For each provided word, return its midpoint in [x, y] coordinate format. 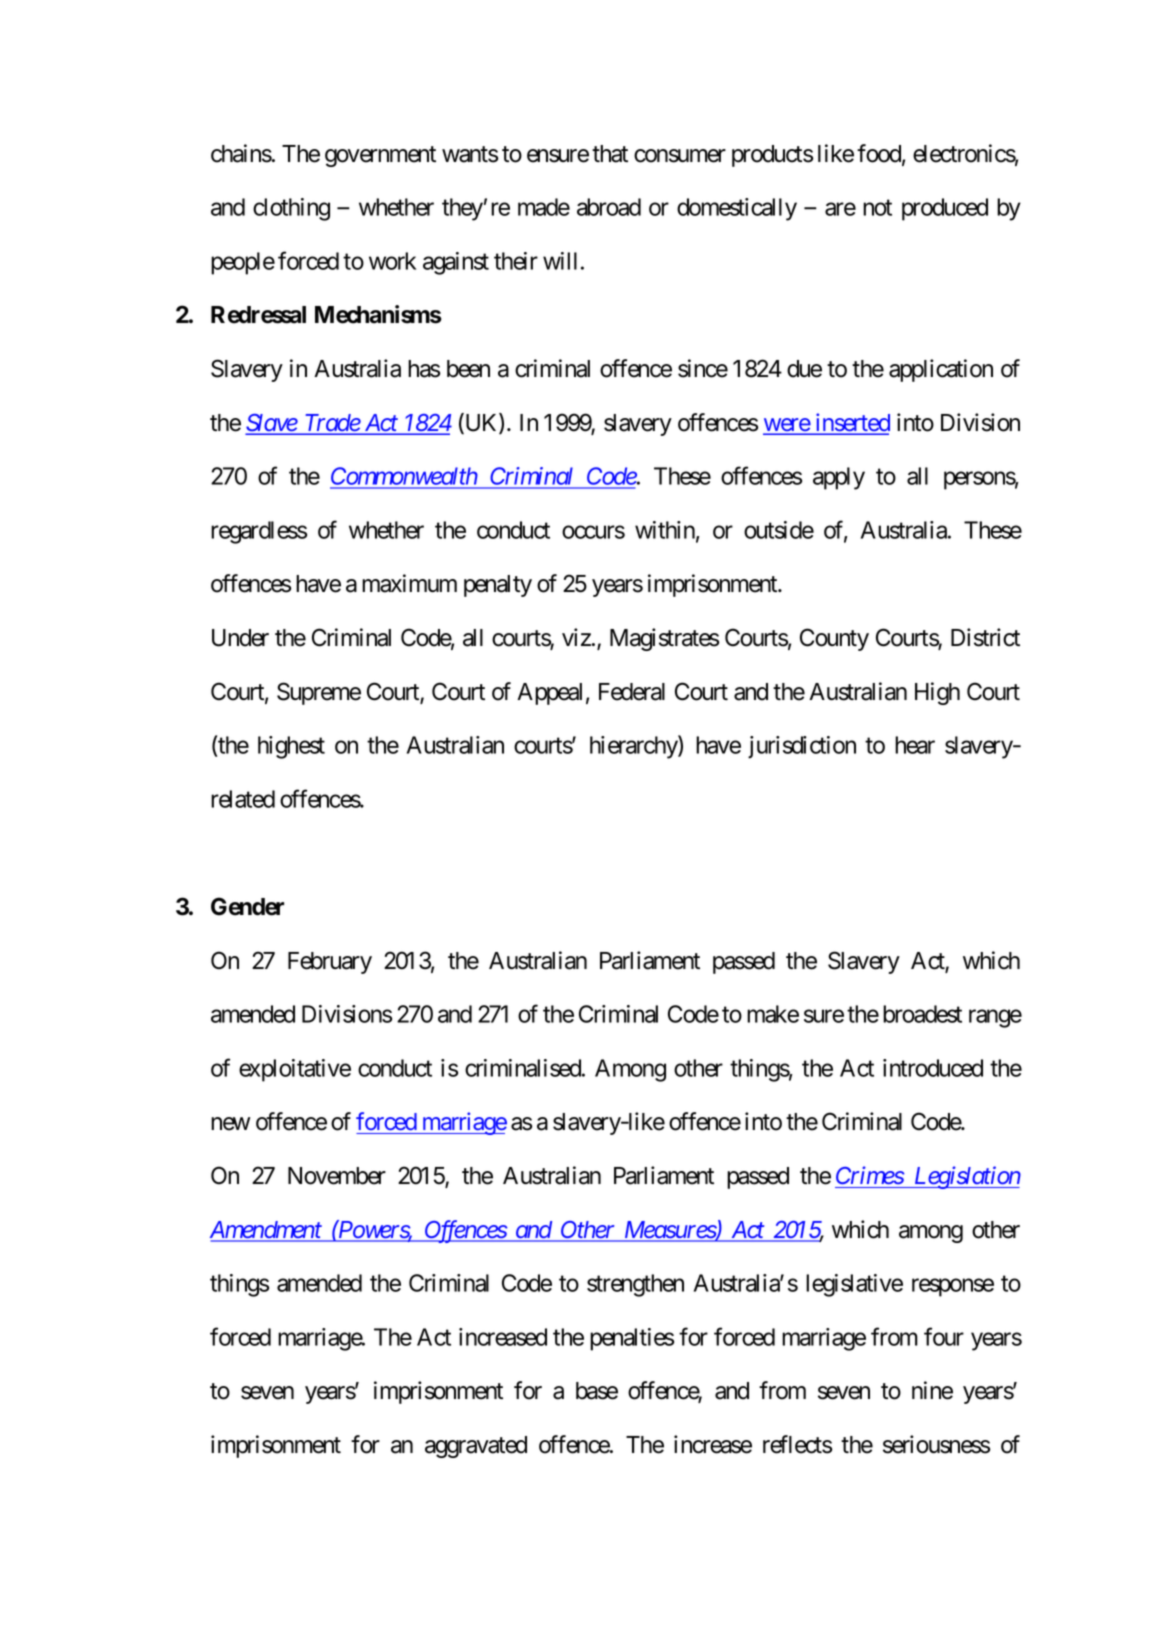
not [877, 208]
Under [240, 638]
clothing [291, 209]
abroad [609, 207]
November [337, 1176]
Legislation [966, 1177]
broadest [922, 1014]
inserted [851, 423]
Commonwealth [404, 477]
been [468, 369]
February [330, 963]
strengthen [635, 1285]
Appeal [549, 694]
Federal [632, 692]
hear [915, 745]
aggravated [476, 1447]
